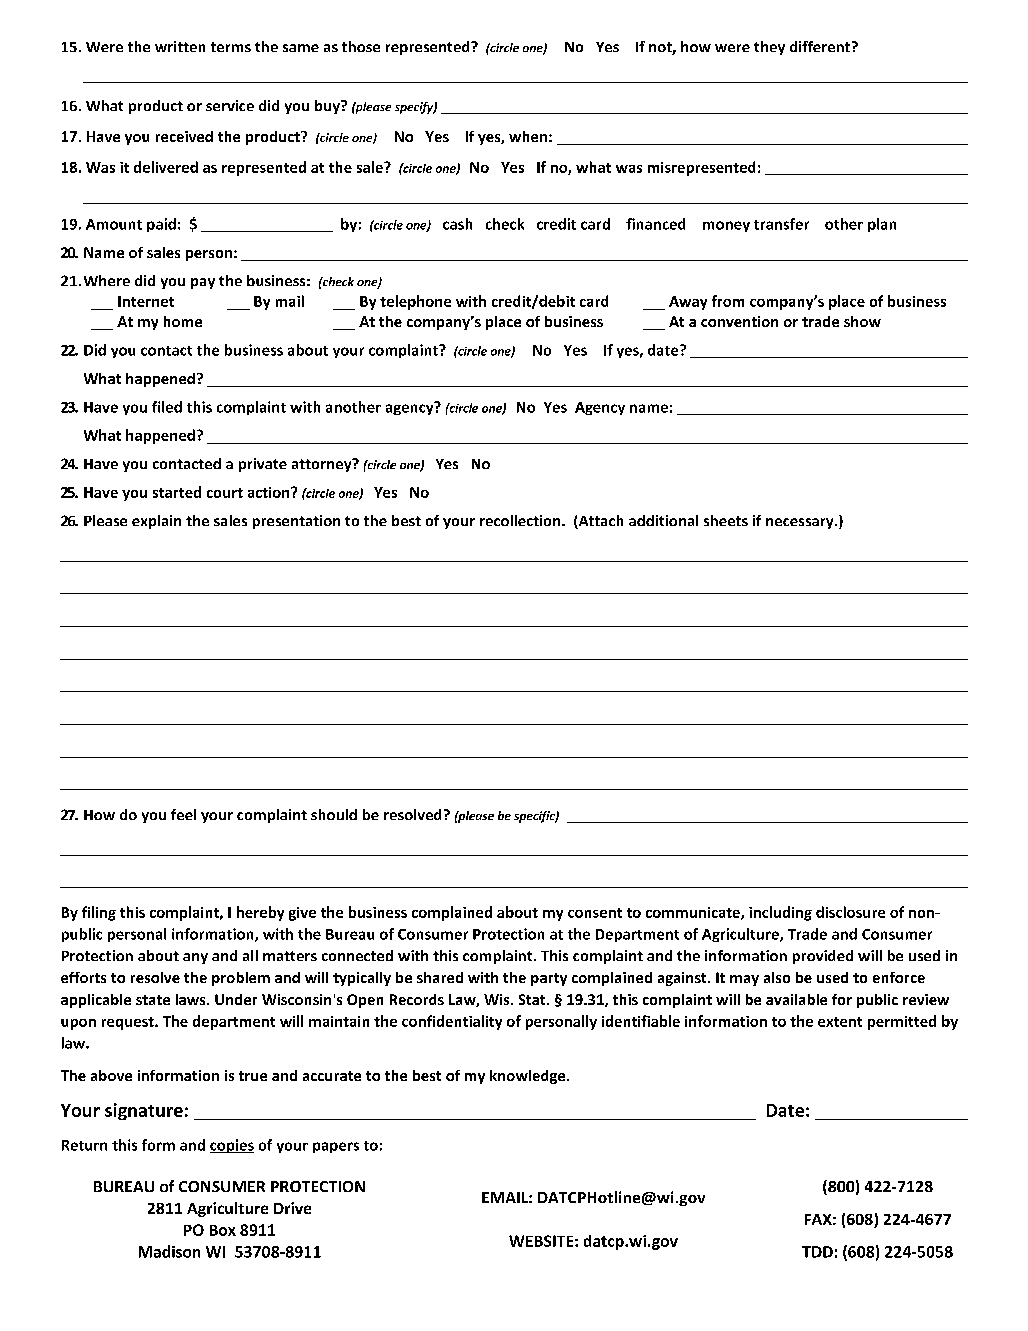 This screenshot has width=1028, height=1331. What do you see at coordinates (223, 1230) in the screenshot?
I see `Box` at bounding box center [223, 1230].
